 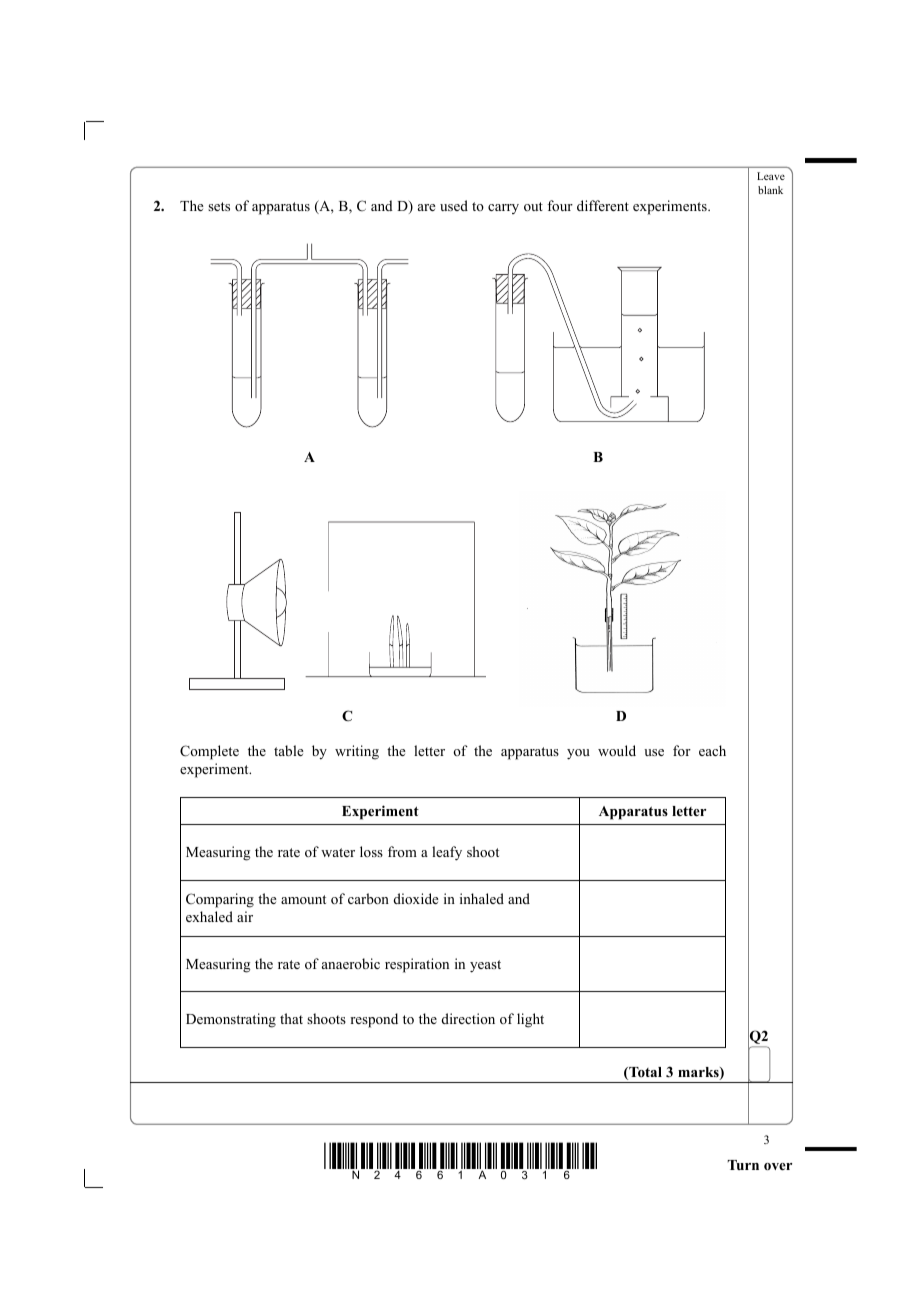 I want to click on carry, so click(x=503, y=209).
